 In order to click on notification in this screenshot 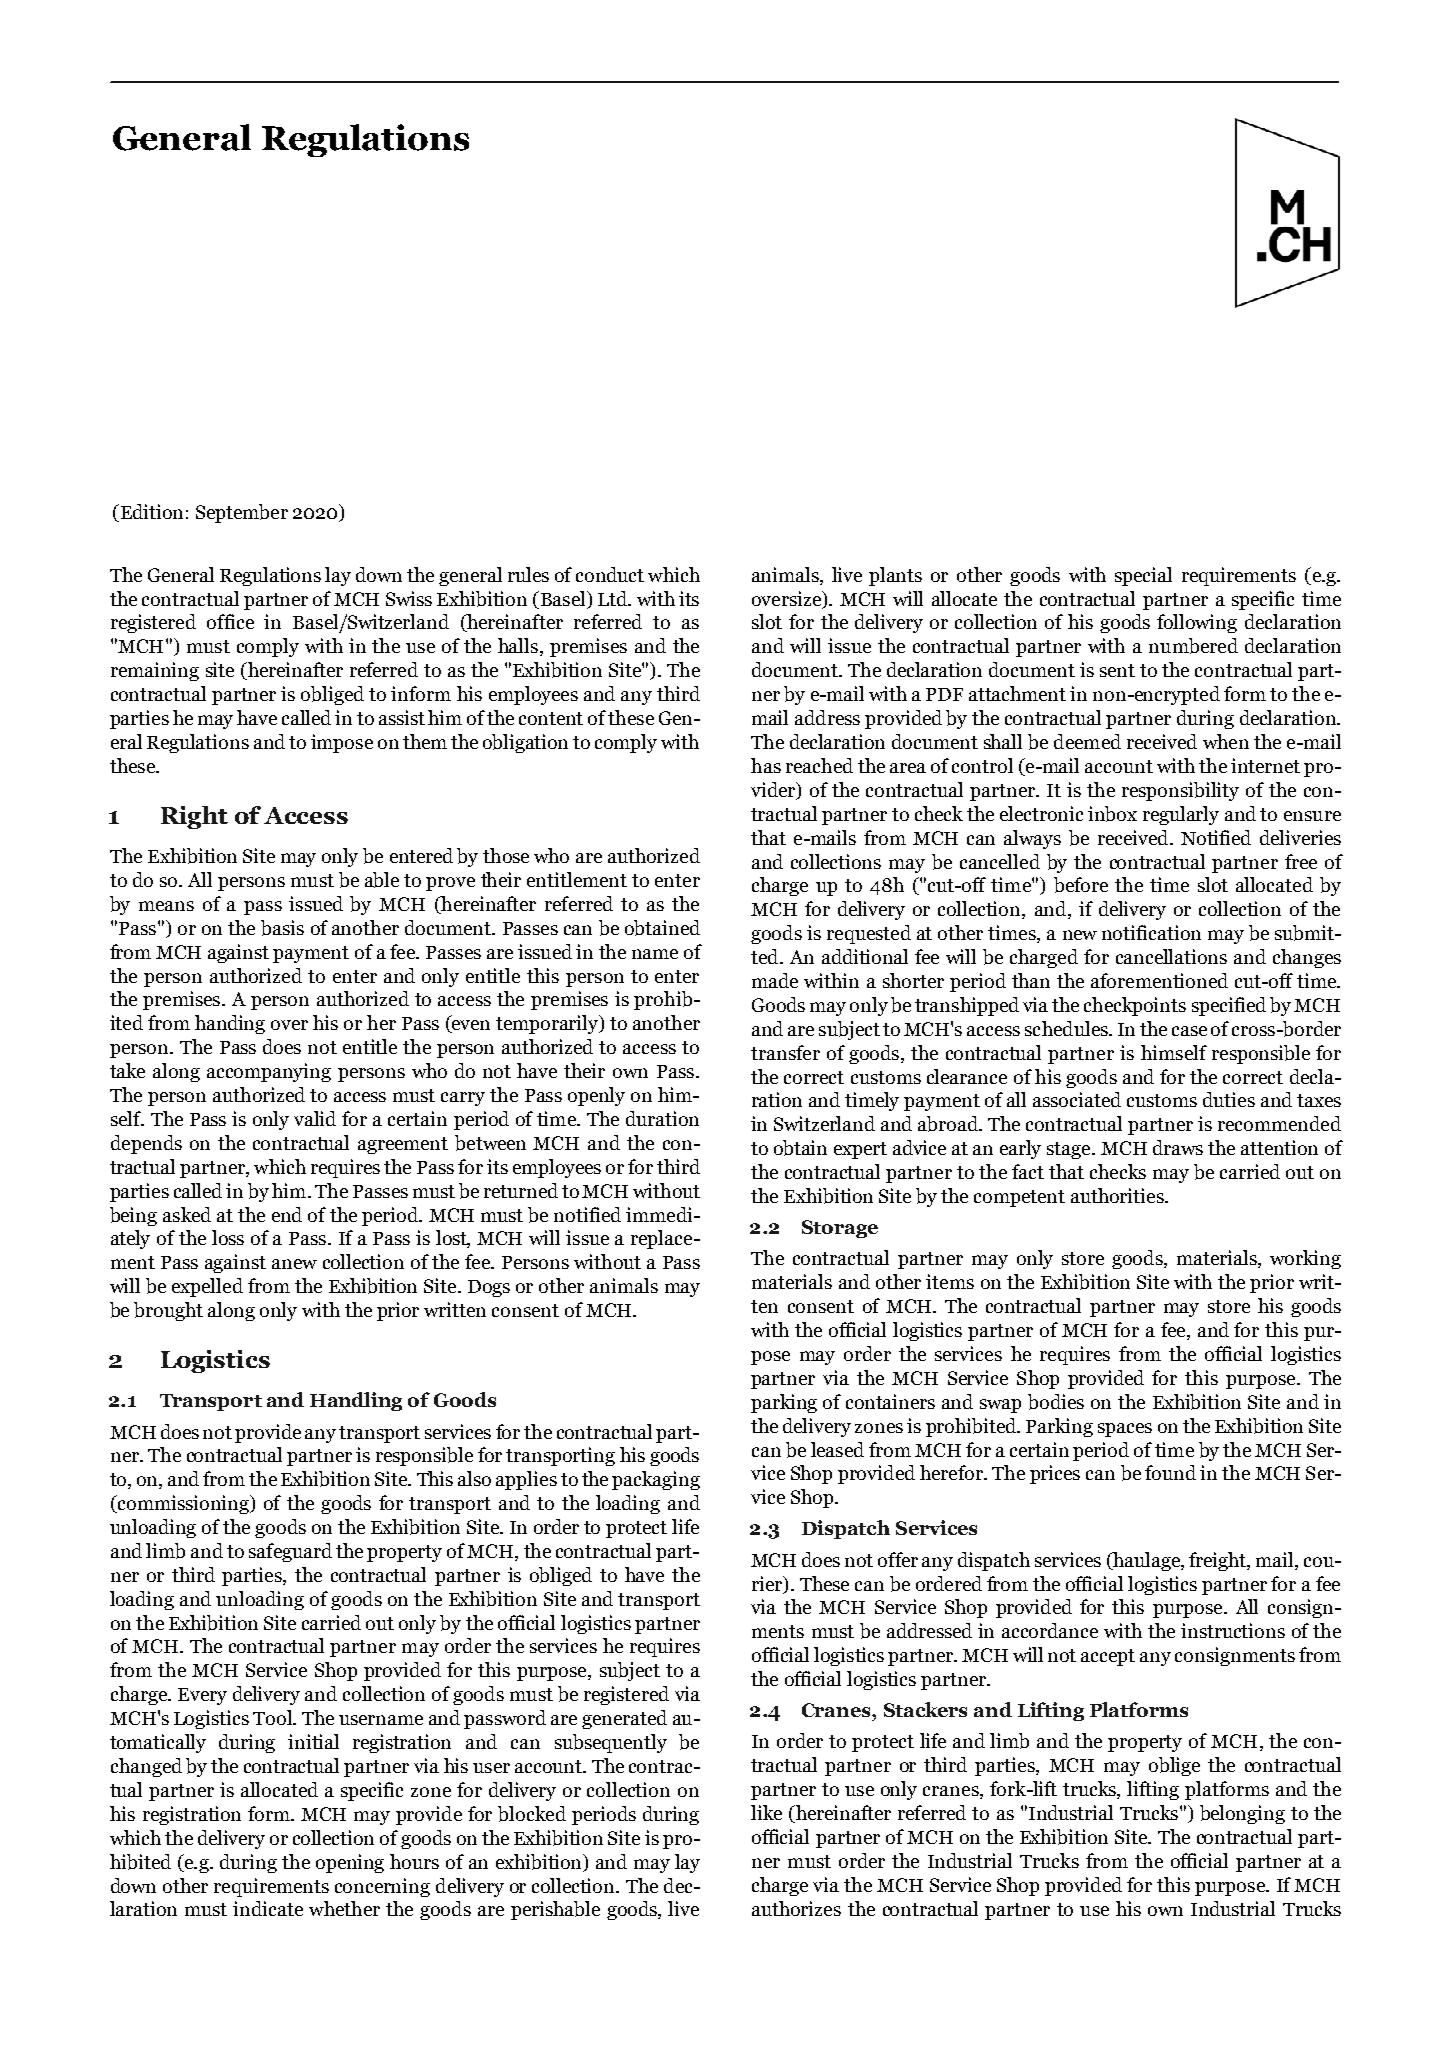, I will do `click(1151, 932)`.
